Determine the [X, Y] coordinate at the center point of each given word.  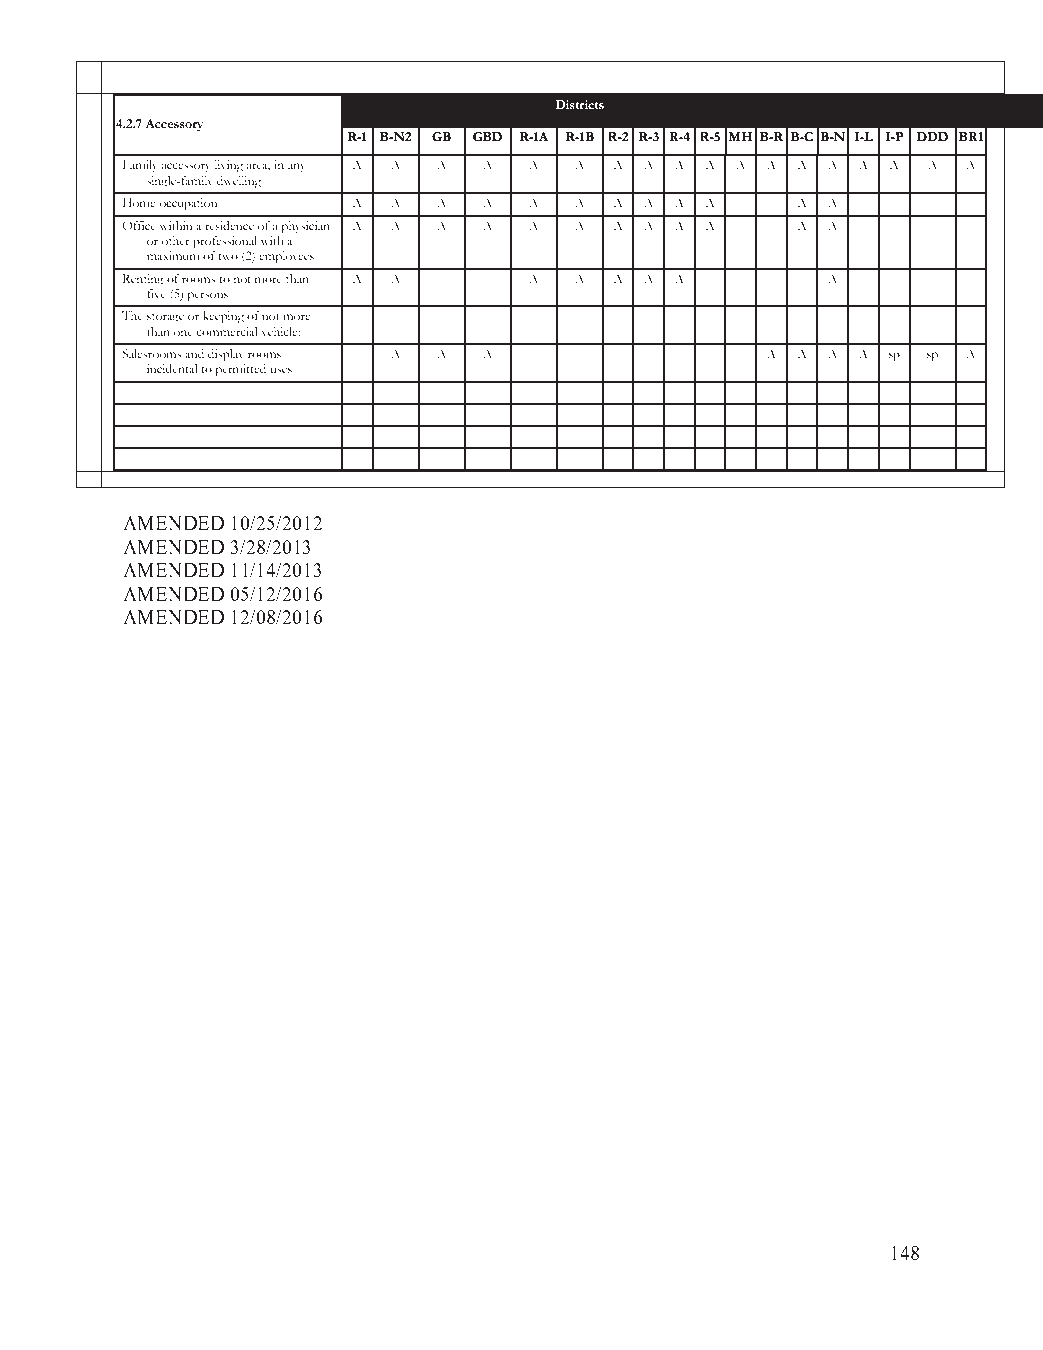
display [226, 355]
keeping [223, 317]
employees [286, 257]
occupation [188, 204]
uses [281, 370]
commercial [227, 331]
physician [305, 227]
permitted [240, 370]
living [229, 166]
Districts [579, 104]
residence [229, 225]
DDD [932, 136]
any [297, 168]
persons [207, 297]
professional [225, 242]
